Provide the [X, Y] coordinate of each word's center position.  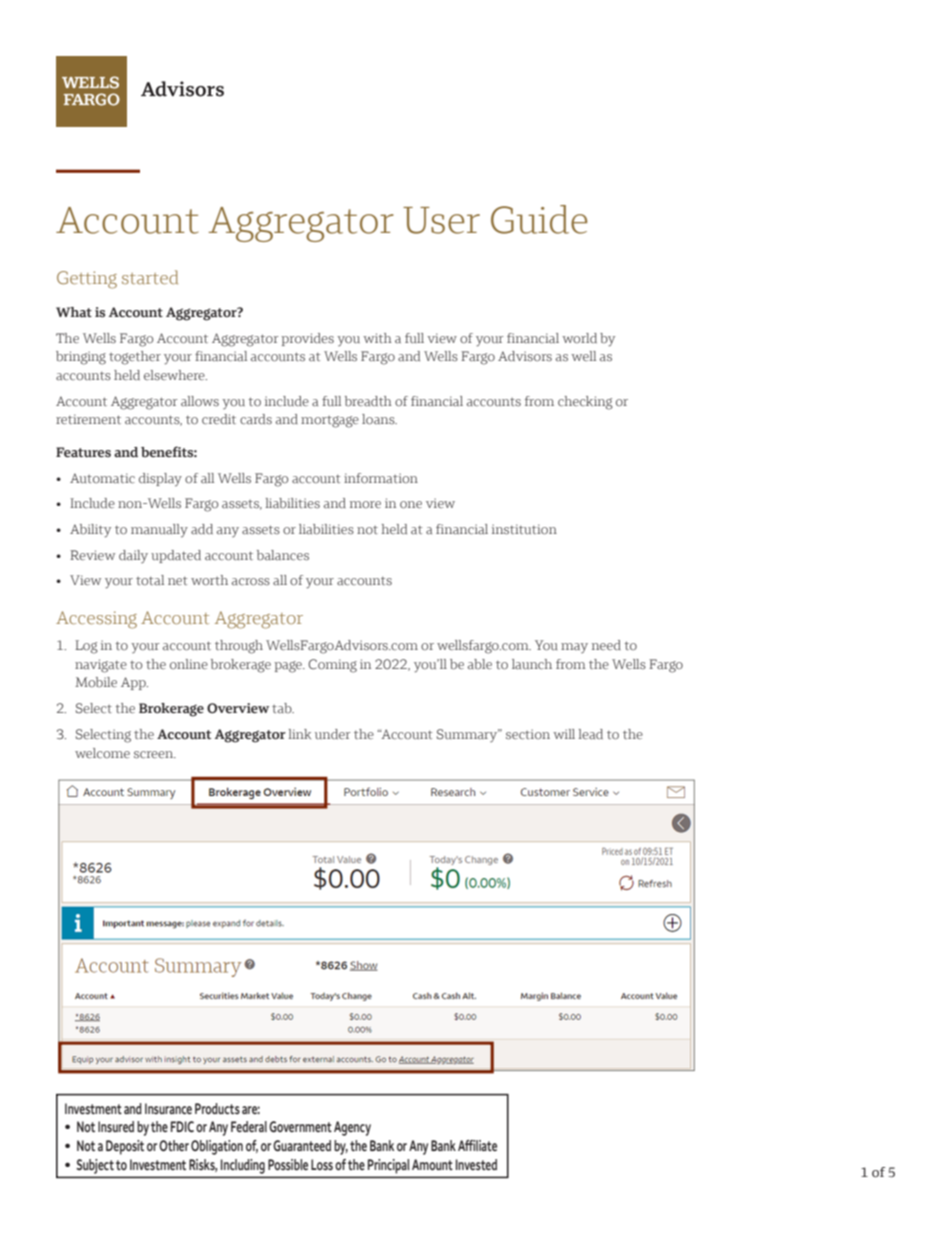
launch [532, 664]
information [381, 478]
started [150, 277]
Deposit [125, 1147]
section [528, 734]
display [160, 480]
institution [524, 529]
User [441, 220]
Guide [539, 219]
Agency [352, 1128]
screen [155, 755]
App [134, 683]
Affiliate [477, 1145]
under [332, 734]
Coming [332, 666]
